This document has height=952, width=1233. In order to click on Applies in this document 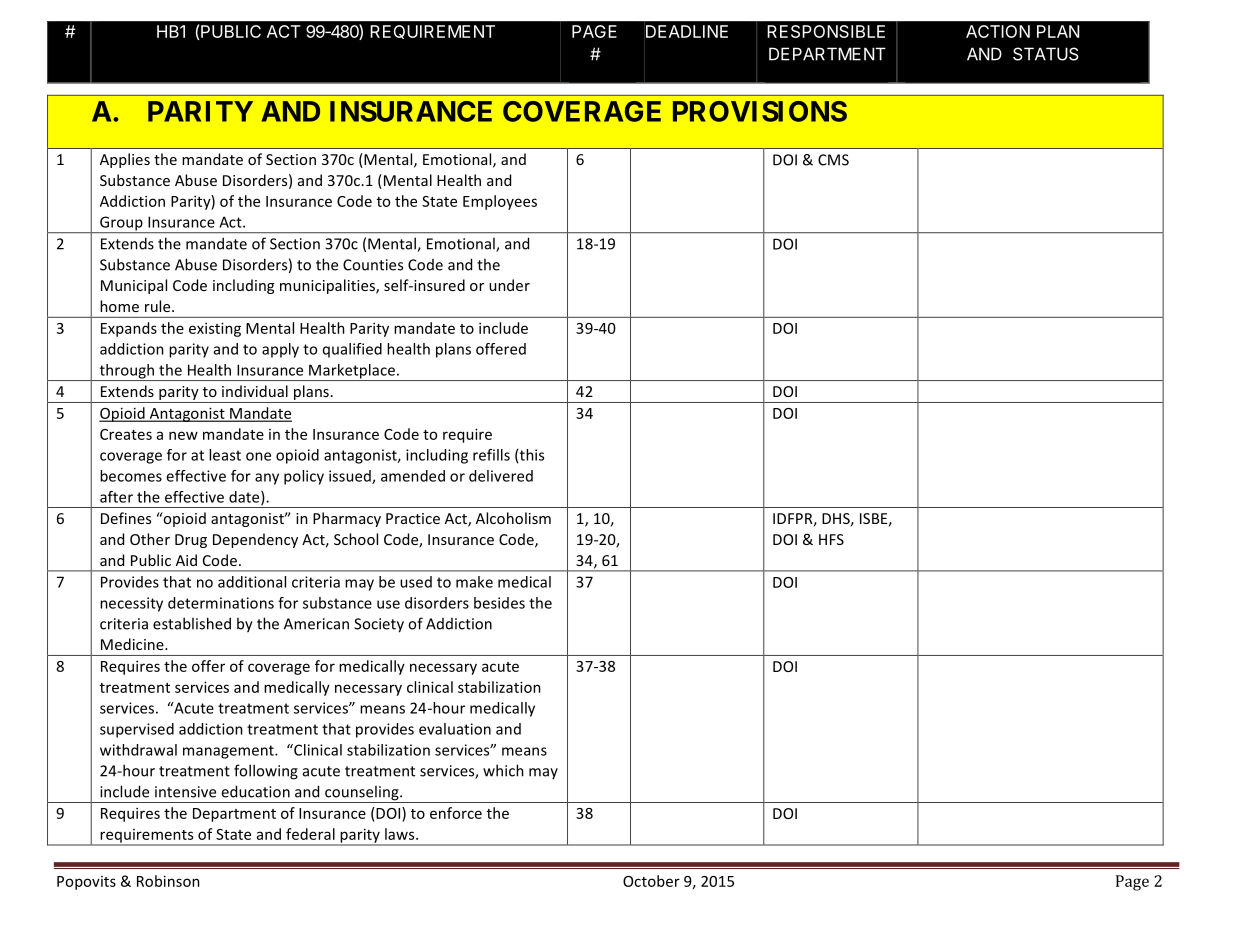, I will do `click(125, 160)`.
